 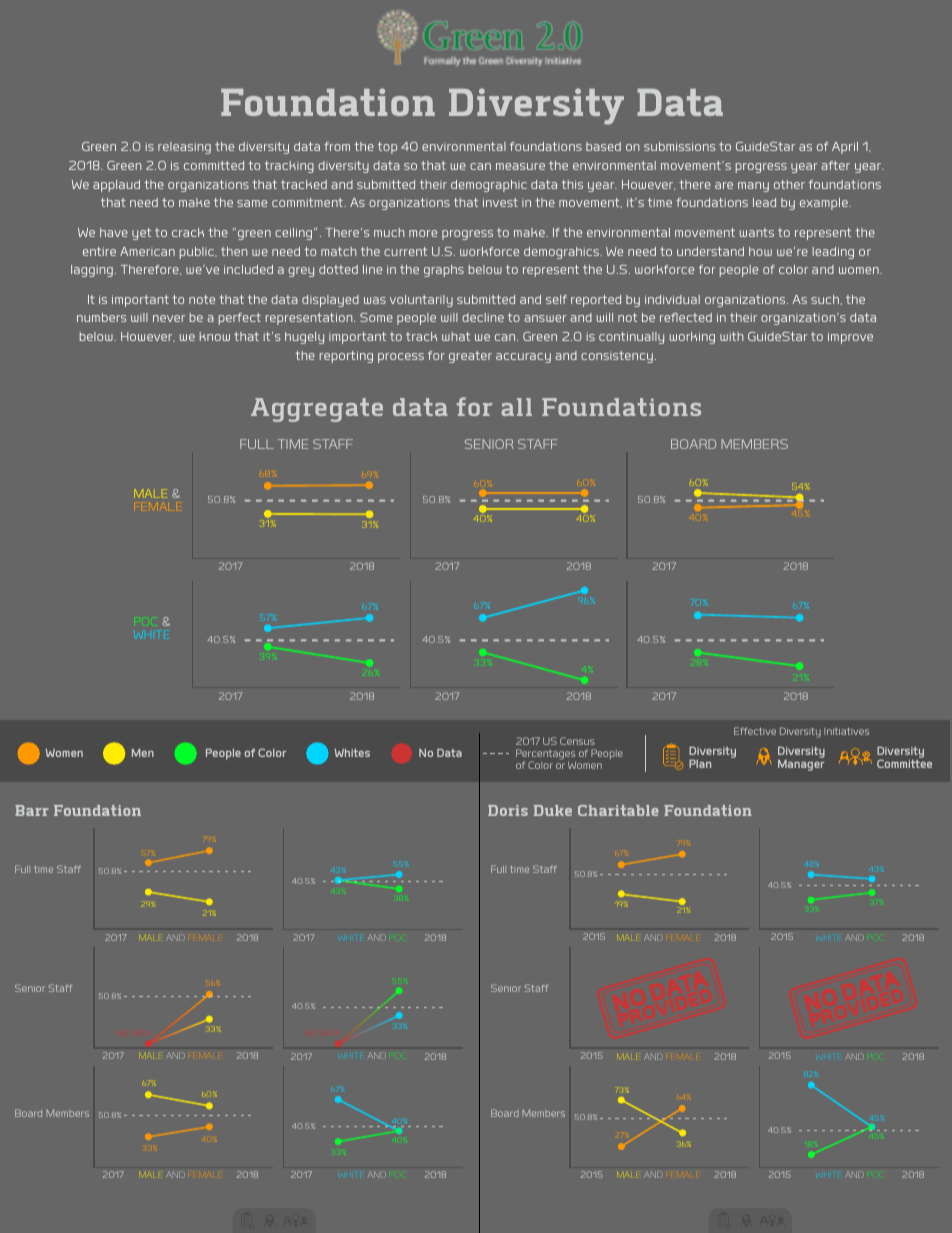 What do you see at coordinates (508, 810) in the image?
I see `Doris` at bounding box center [508, 810].
